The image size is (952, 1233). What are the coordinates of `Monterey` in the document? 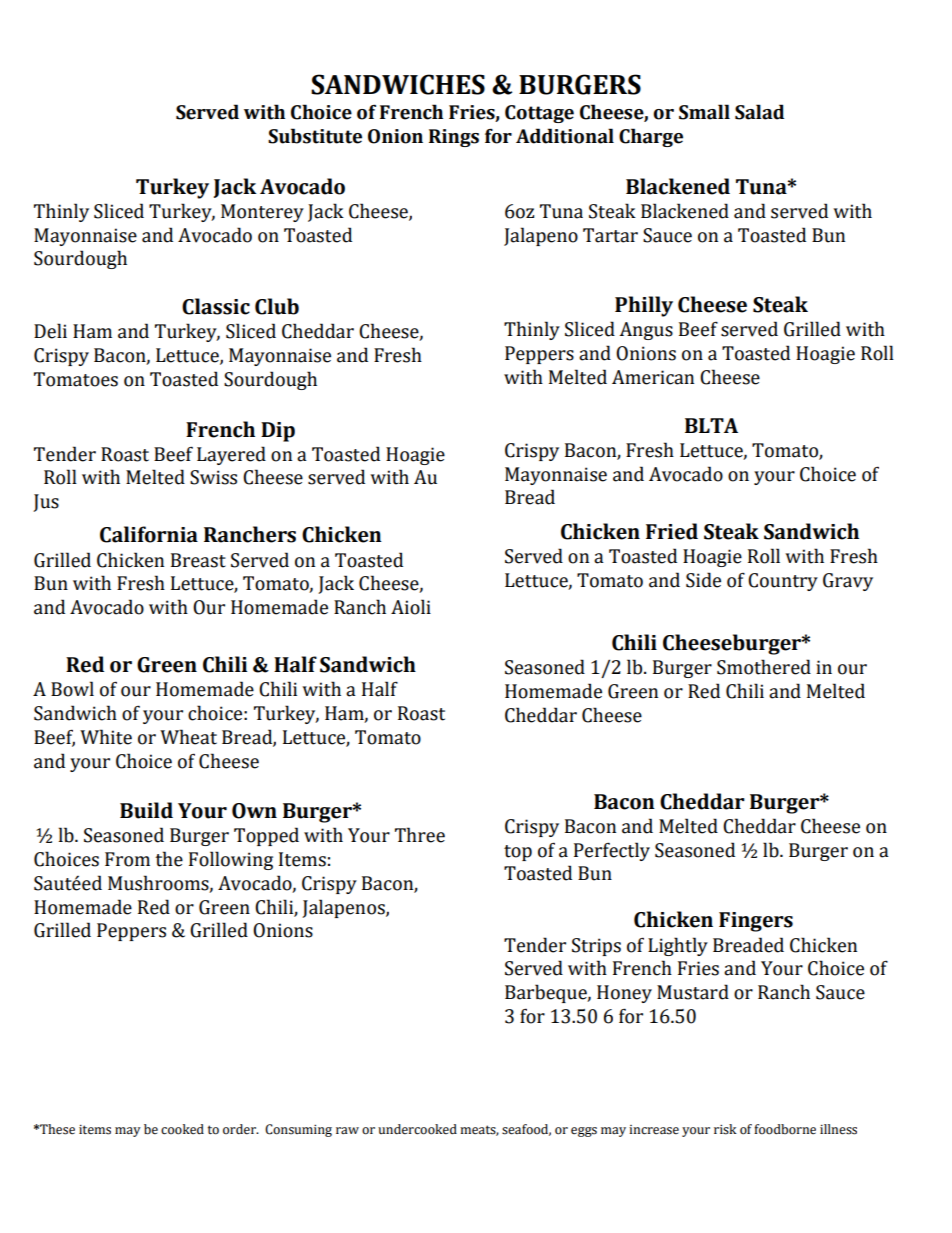 It's located at (262, 213).
